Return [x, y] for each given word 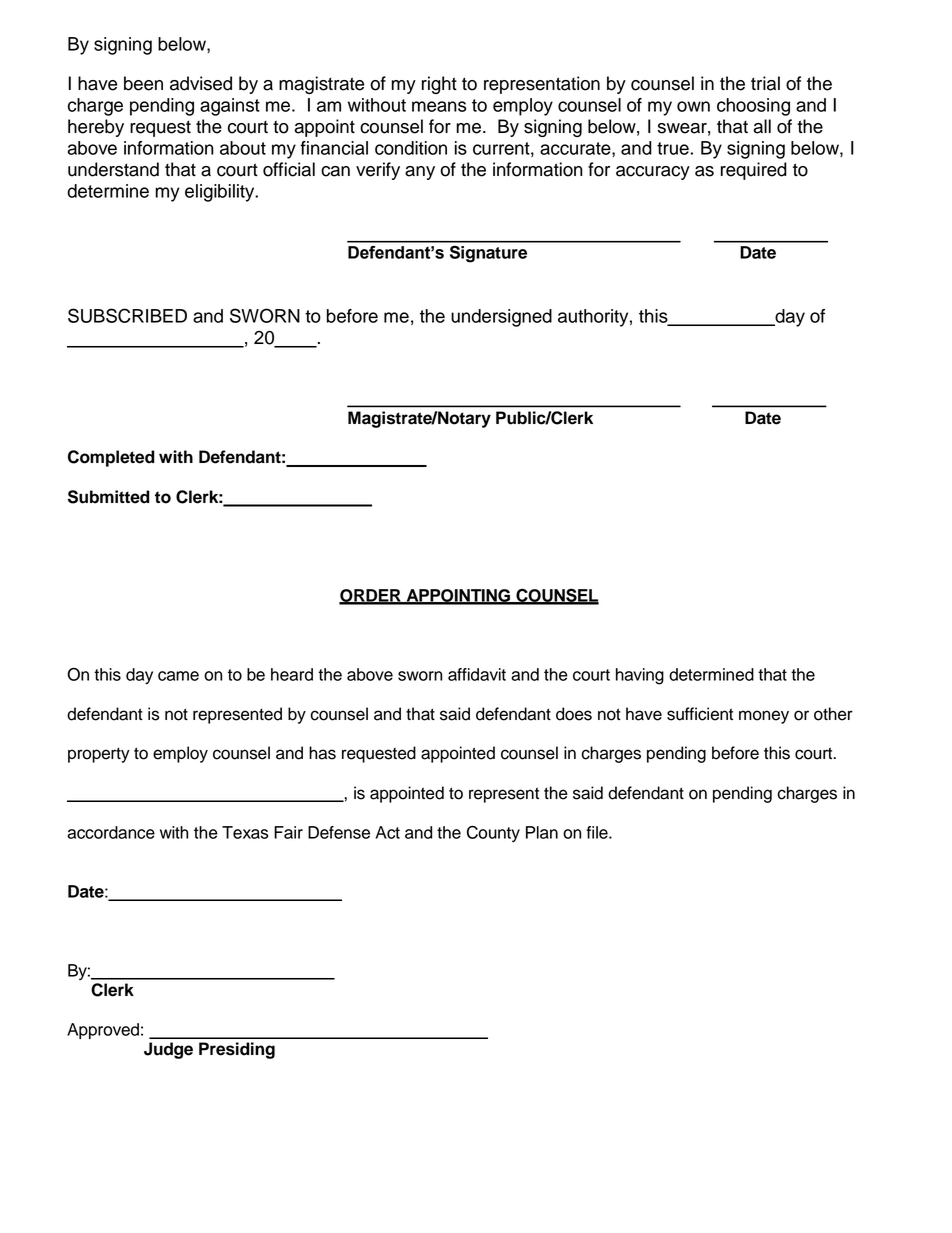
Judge [168, 1050]
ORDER [371, 596]
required [754, 171]
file [598, 832]
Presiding [237, 1050]
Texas [245, 832]
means [439, 106]
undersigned [501, 318]
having [640, 676]
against [230, 107]
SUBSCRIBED [127, 315]
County [493, 834]
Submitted [109, 497]
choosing [753, 107]
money [764, 717]
